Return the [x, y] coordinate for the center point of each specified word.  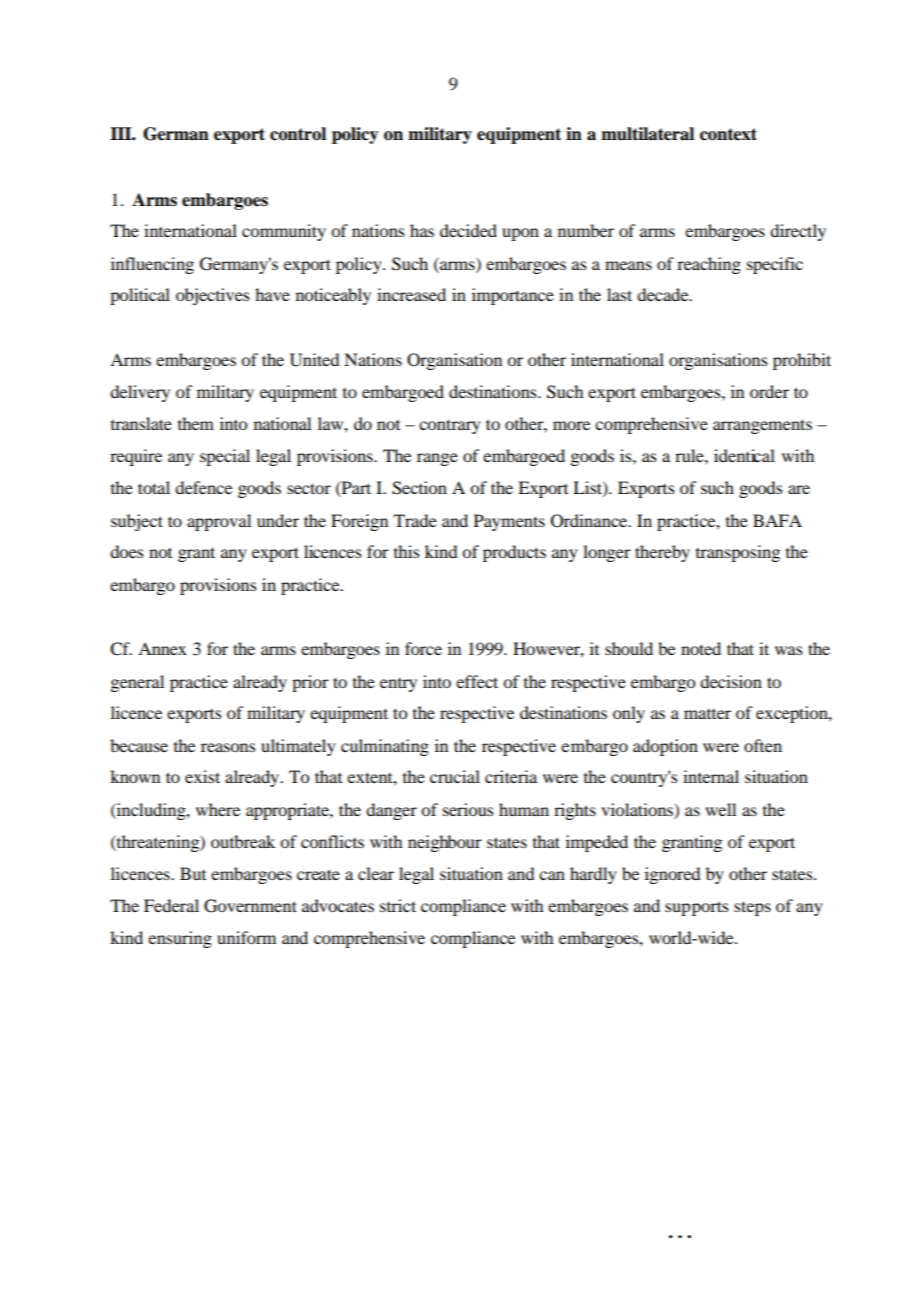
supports [697, 908]
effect [477, 681]
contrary [450, 426]
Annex [162, 648]
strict [398, 905]
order [769, 391]
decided [468, 230]
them [196, 423]
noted [701, 648]
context [728, 134]
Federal [171, 905]
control [298, 134]
